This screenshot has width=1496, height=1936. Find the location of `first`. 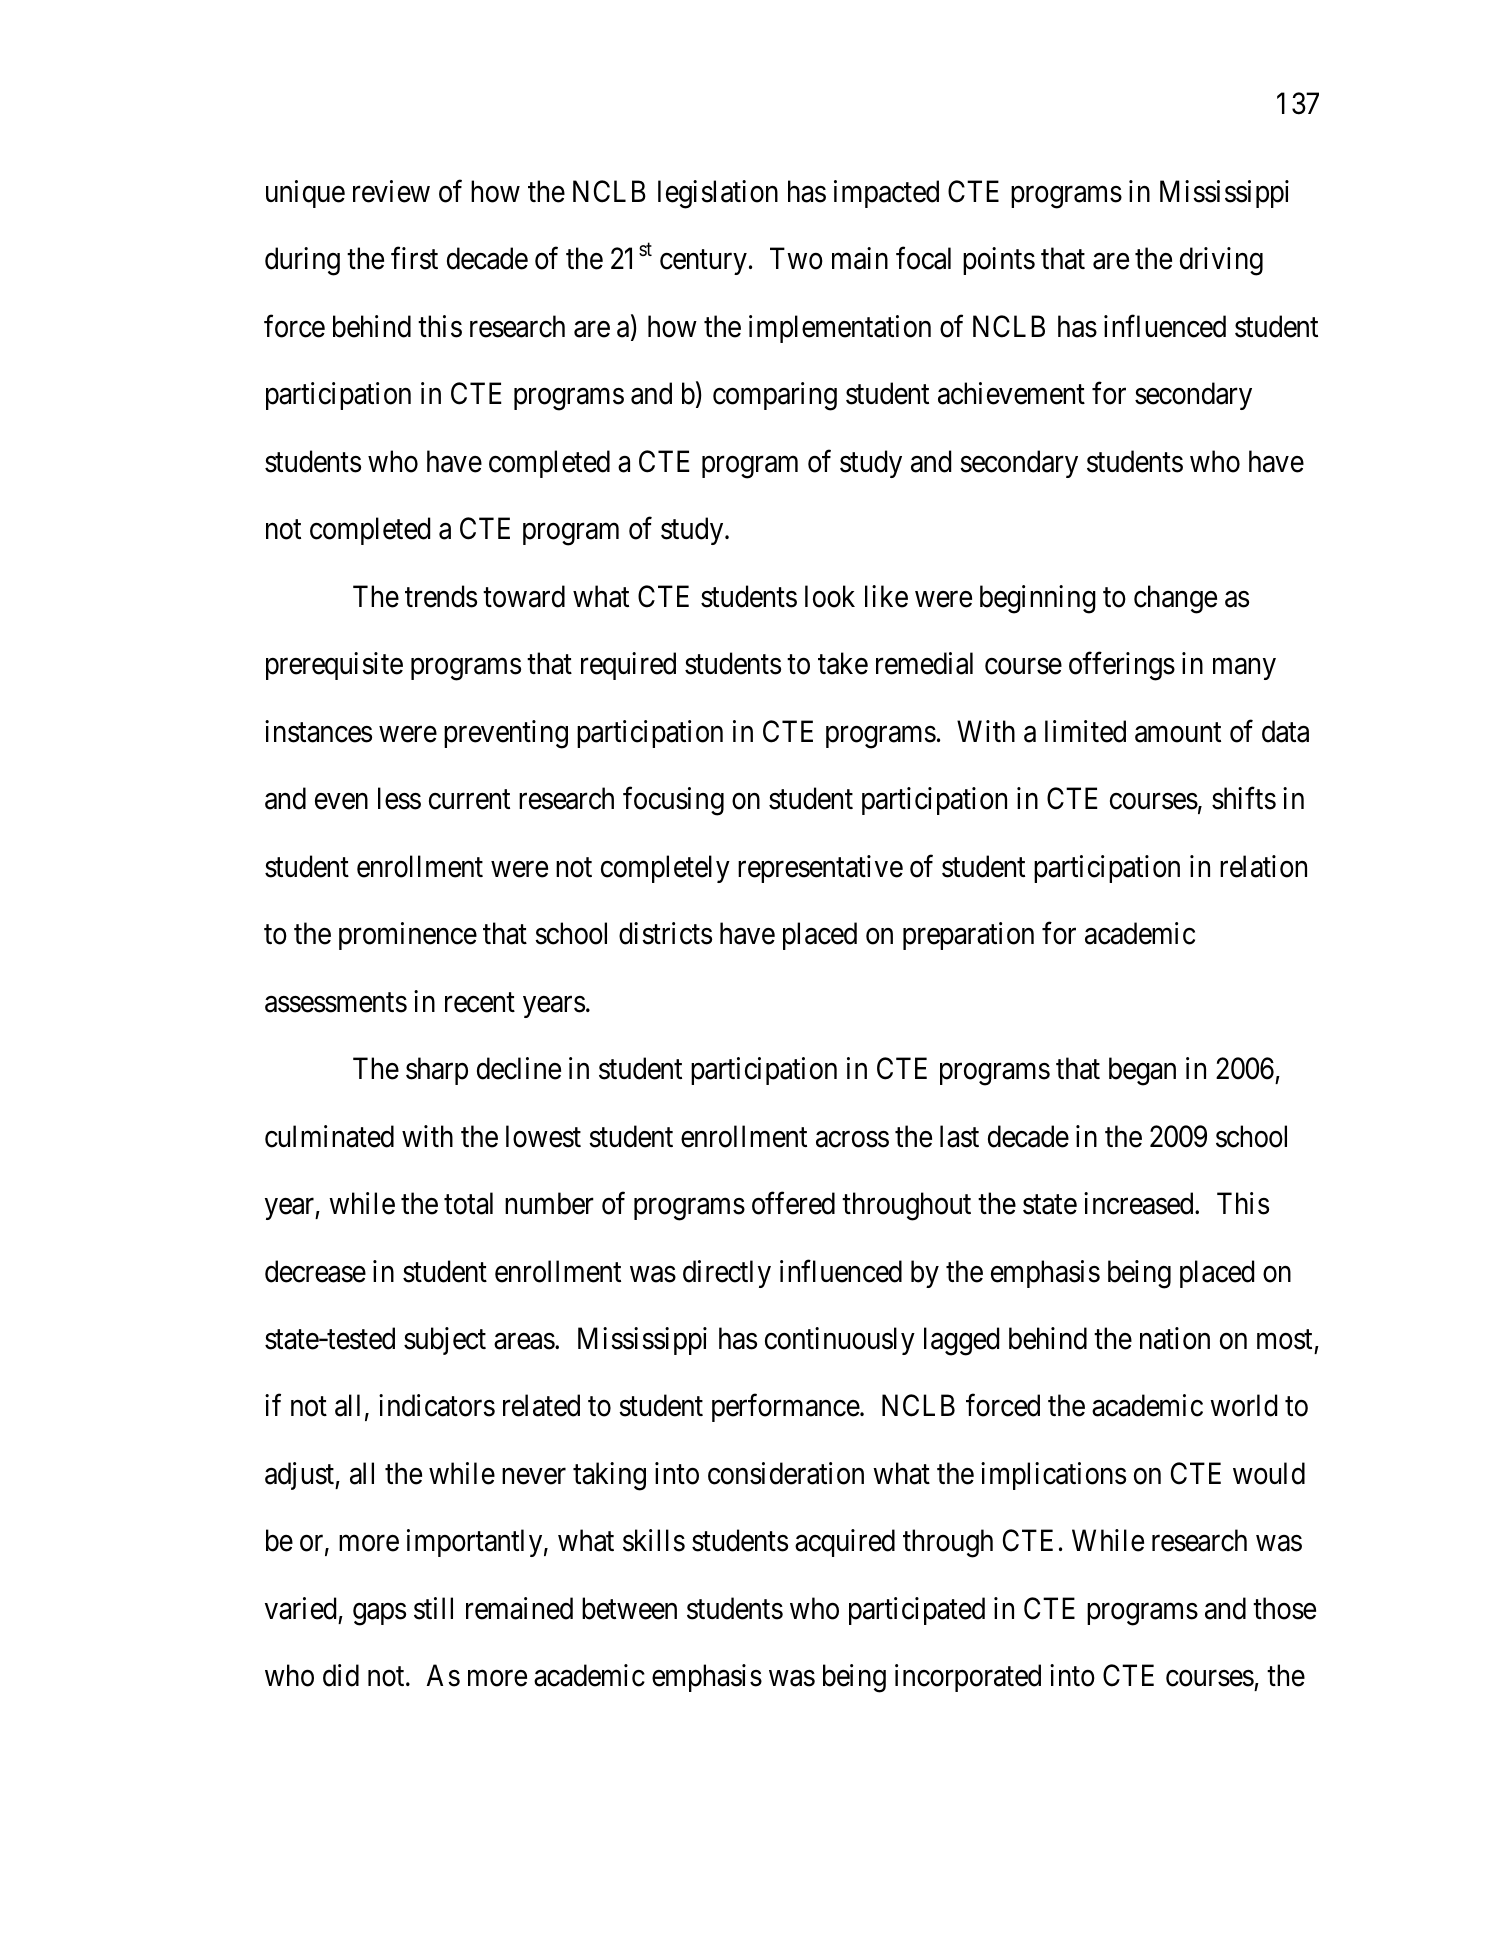

first is located at coordinates (414, 258).
